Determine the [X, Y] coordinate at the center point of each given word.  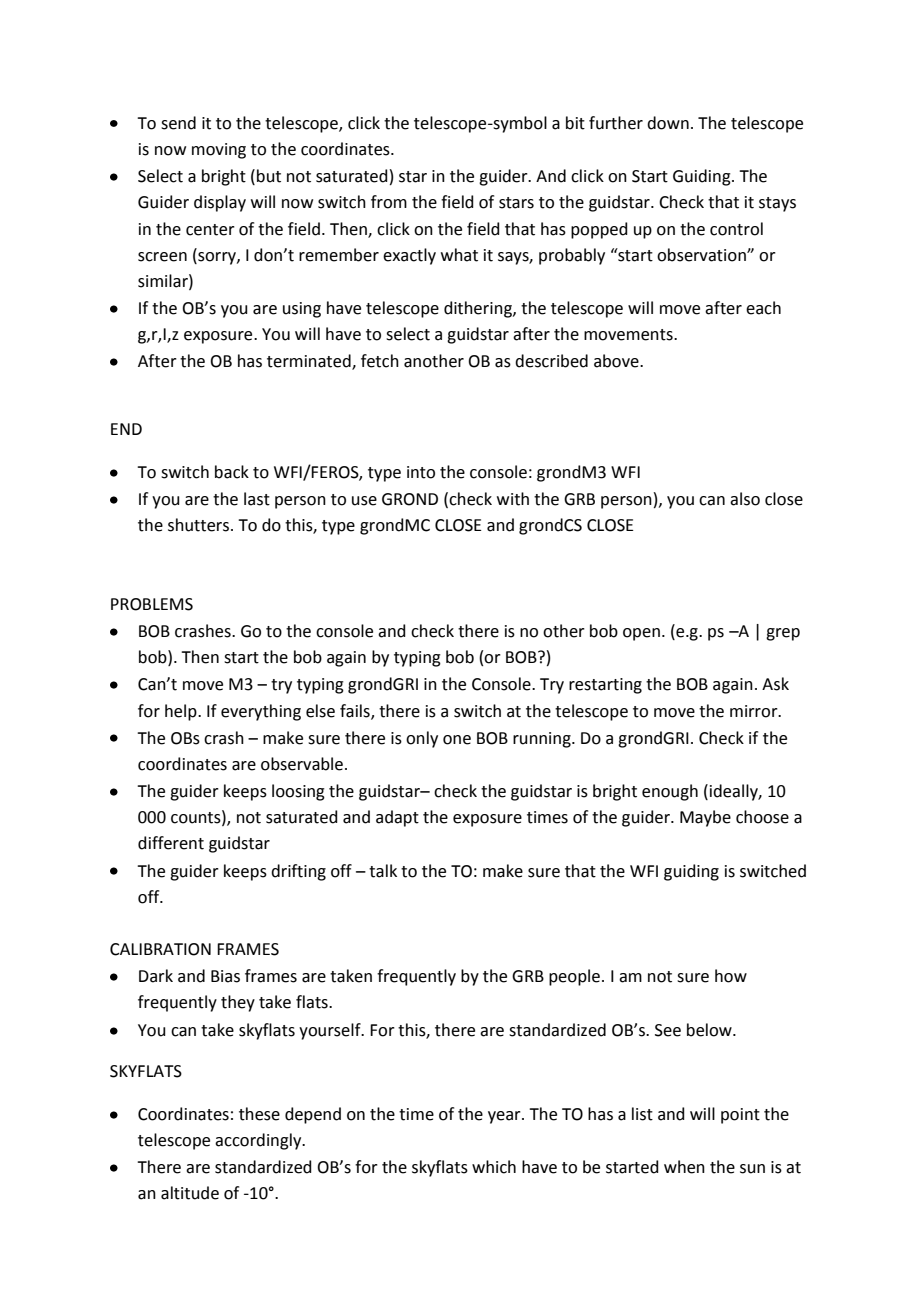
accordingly [259, 1141]
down [668, 123]
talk [383, 871]
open [641, 634]
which [494, 1167]
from [389, 202]
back [232, 472]
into [421, 472]
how [731, 976]
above [617, 361]
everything [261, 712]
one [457, 740]
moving [219, 151]
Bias [225, 976]
